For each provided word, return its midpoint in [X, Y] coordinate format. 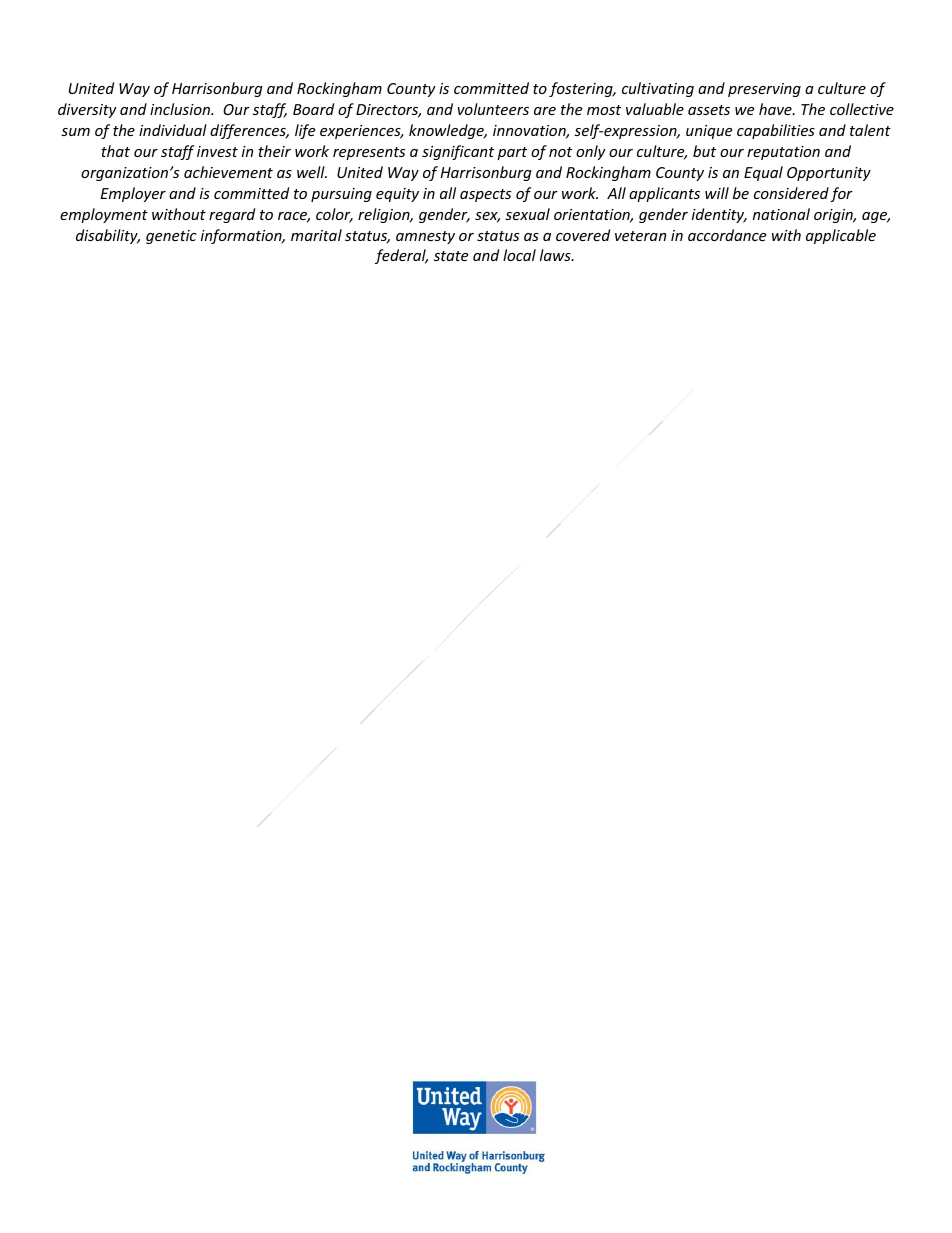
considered [791, 193]
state [451, 256]
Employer [133, 194]
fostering [582, 89]
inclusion [181, 109]
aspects [485, 195]
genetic [171, 237]
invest [217, 151]
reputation [783, 153]
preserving [764, 90]
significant [458, 152]
